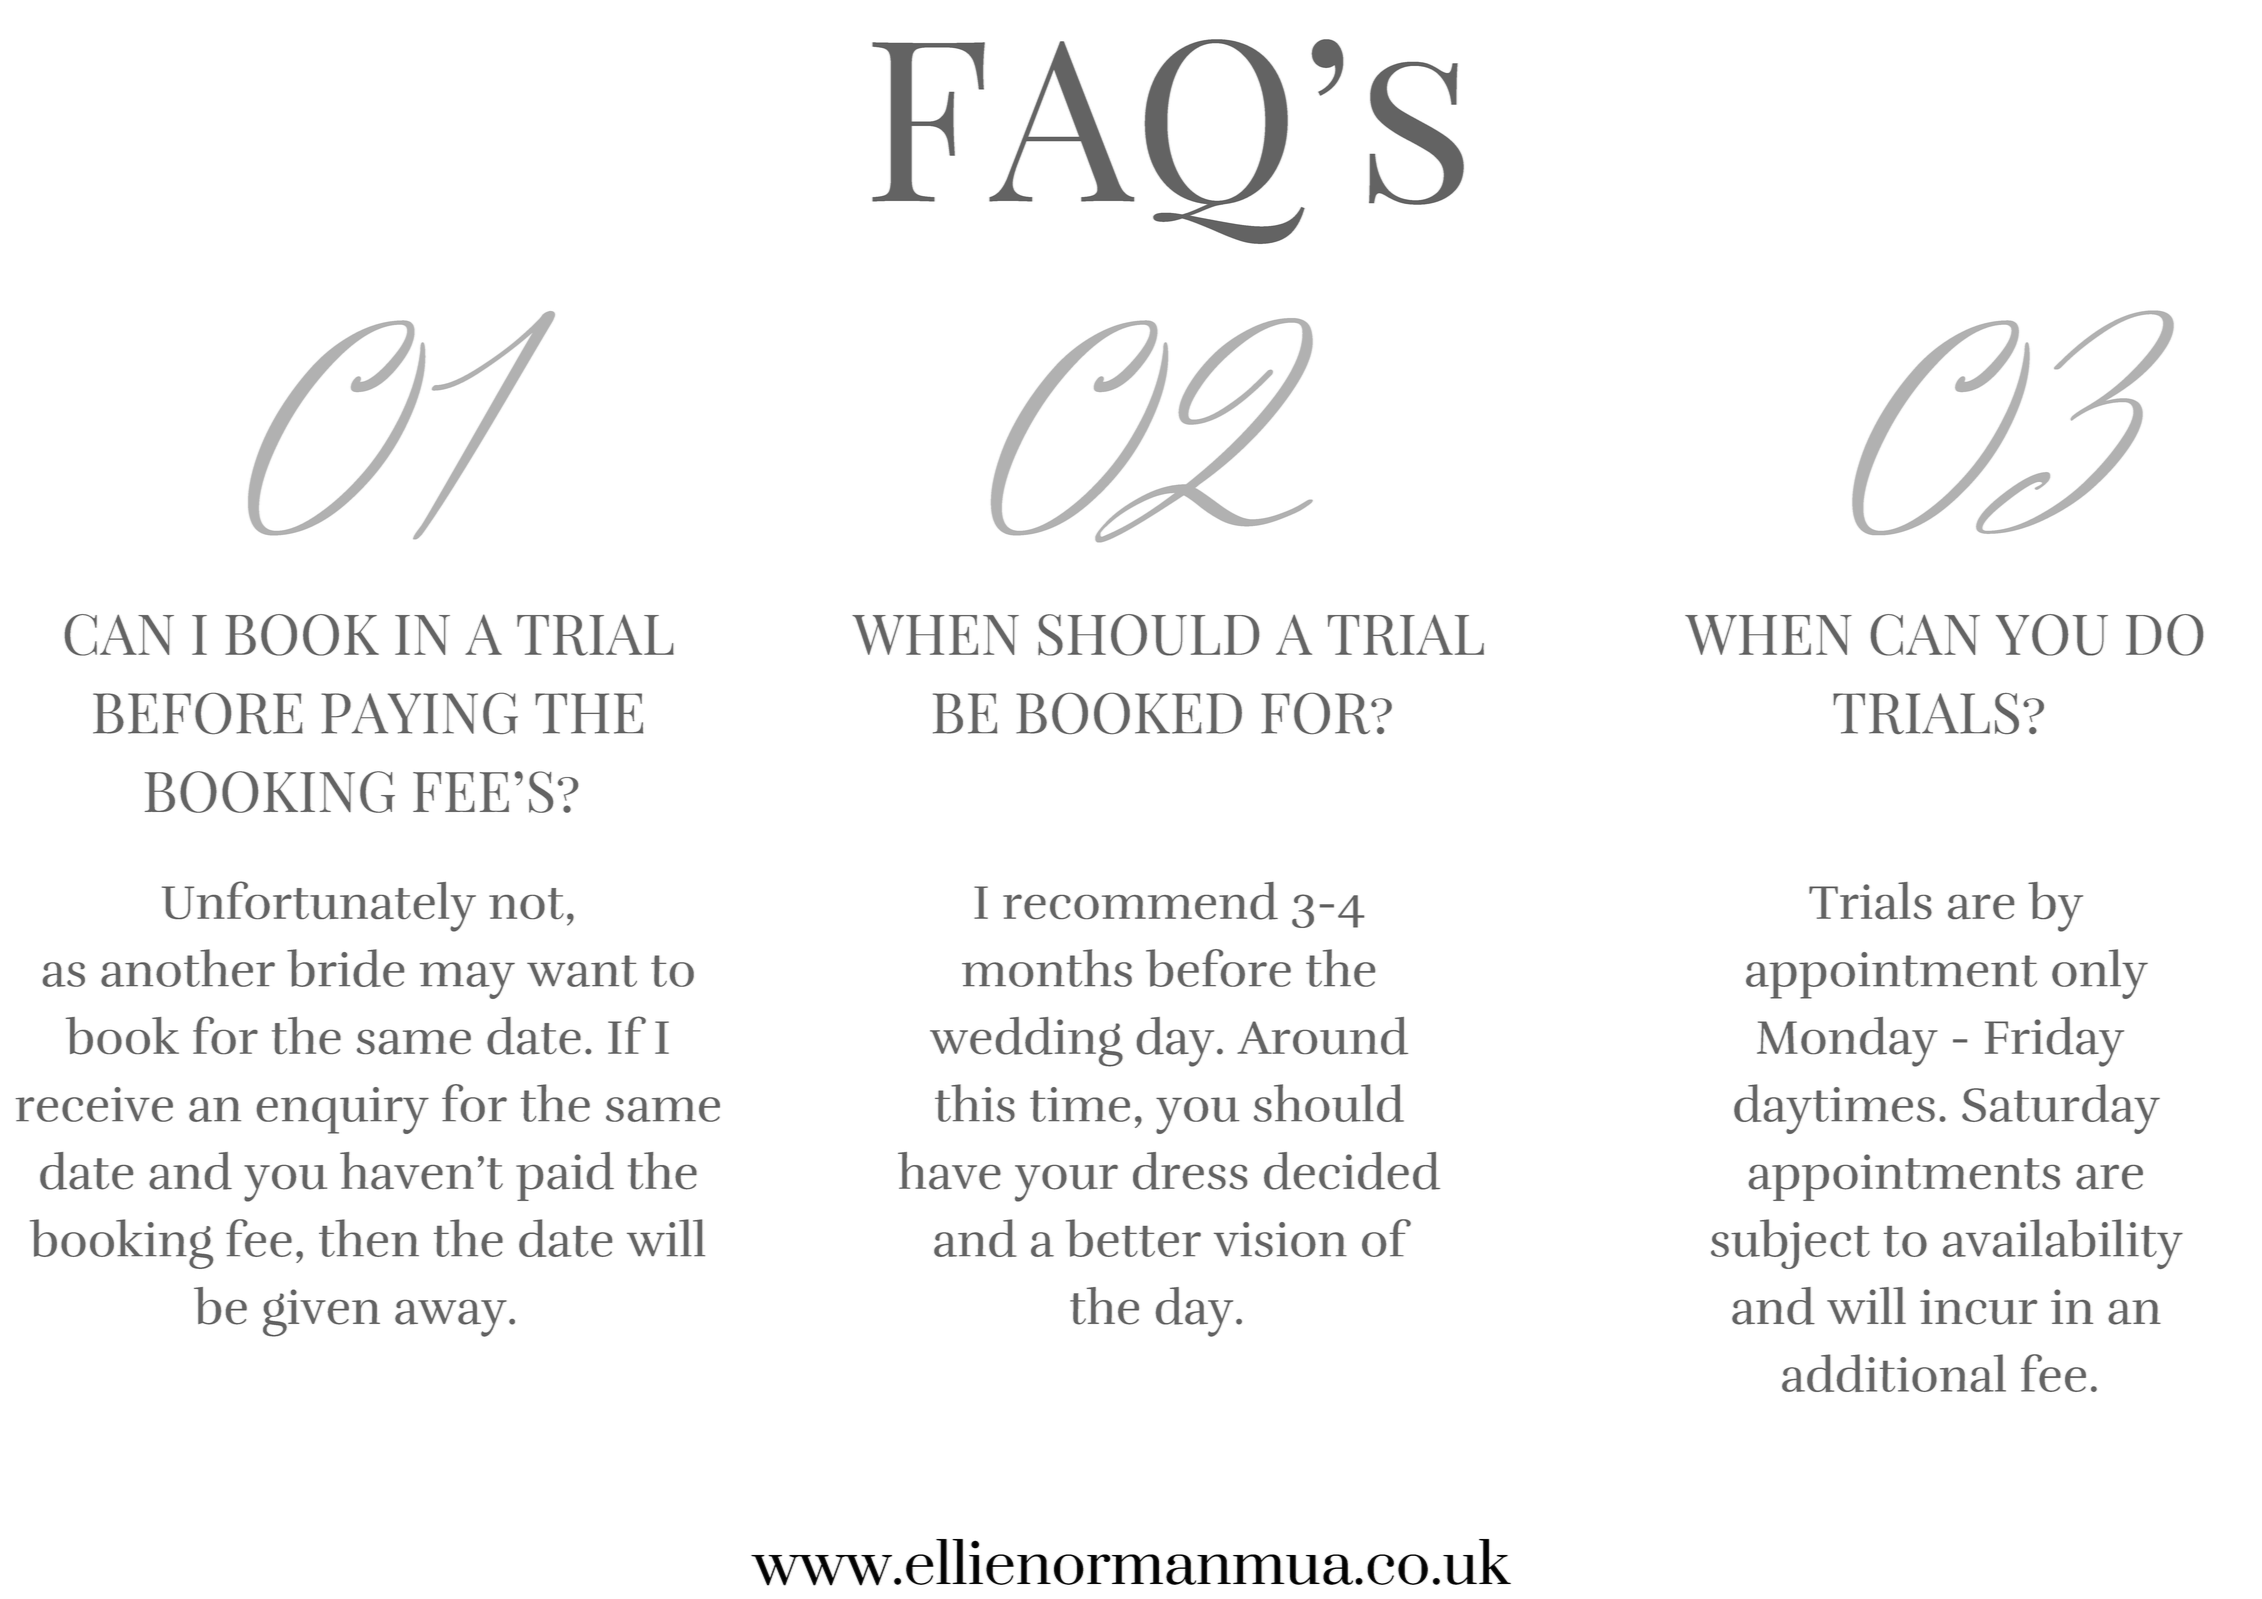 The image size is (2262, 1599). What do you see at coordinates (451, 1318) in the image?
I see `away` at bounding box center [451, 1318].
